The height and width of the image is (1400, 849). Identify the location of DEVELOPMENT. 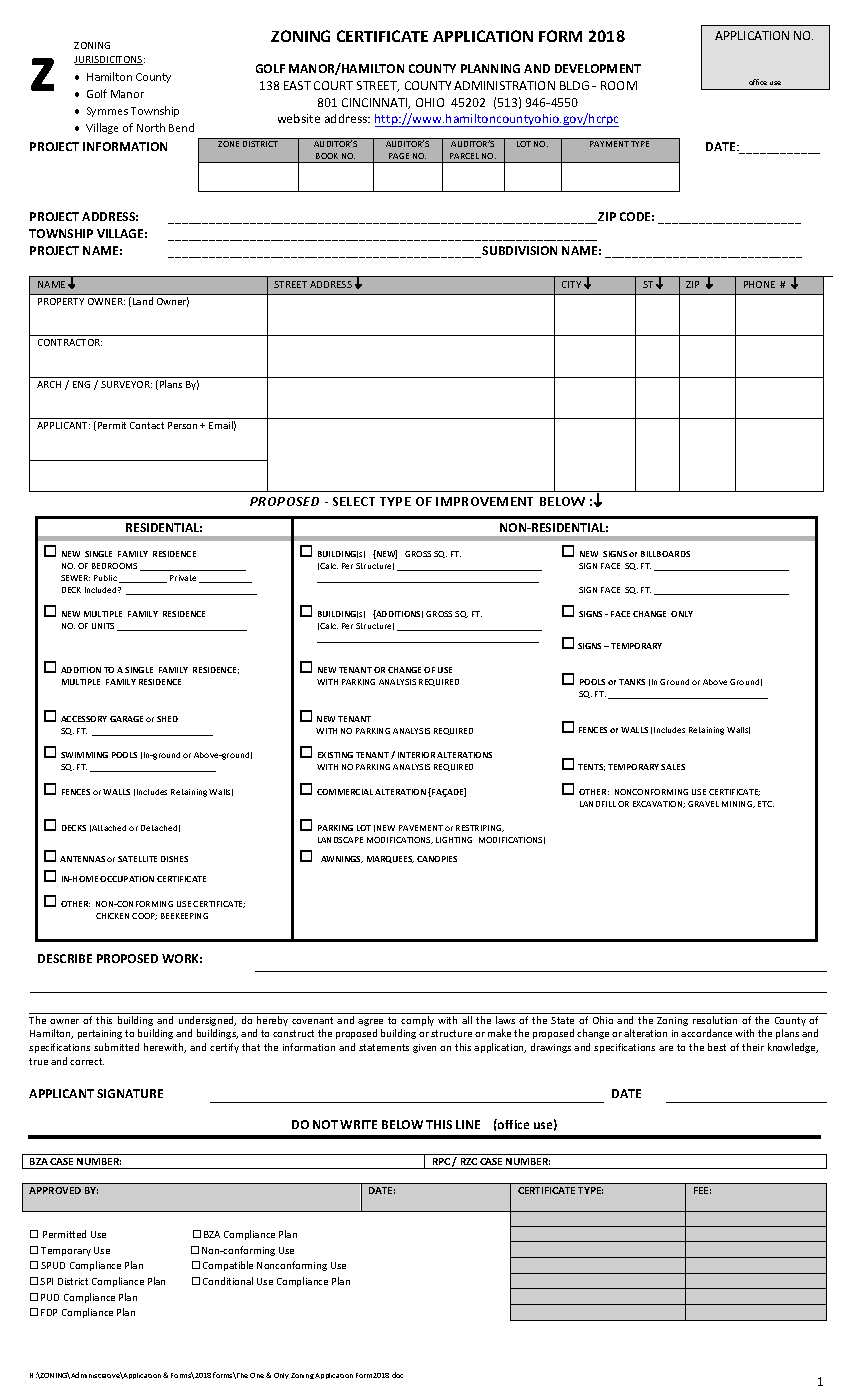
(598, 68).
